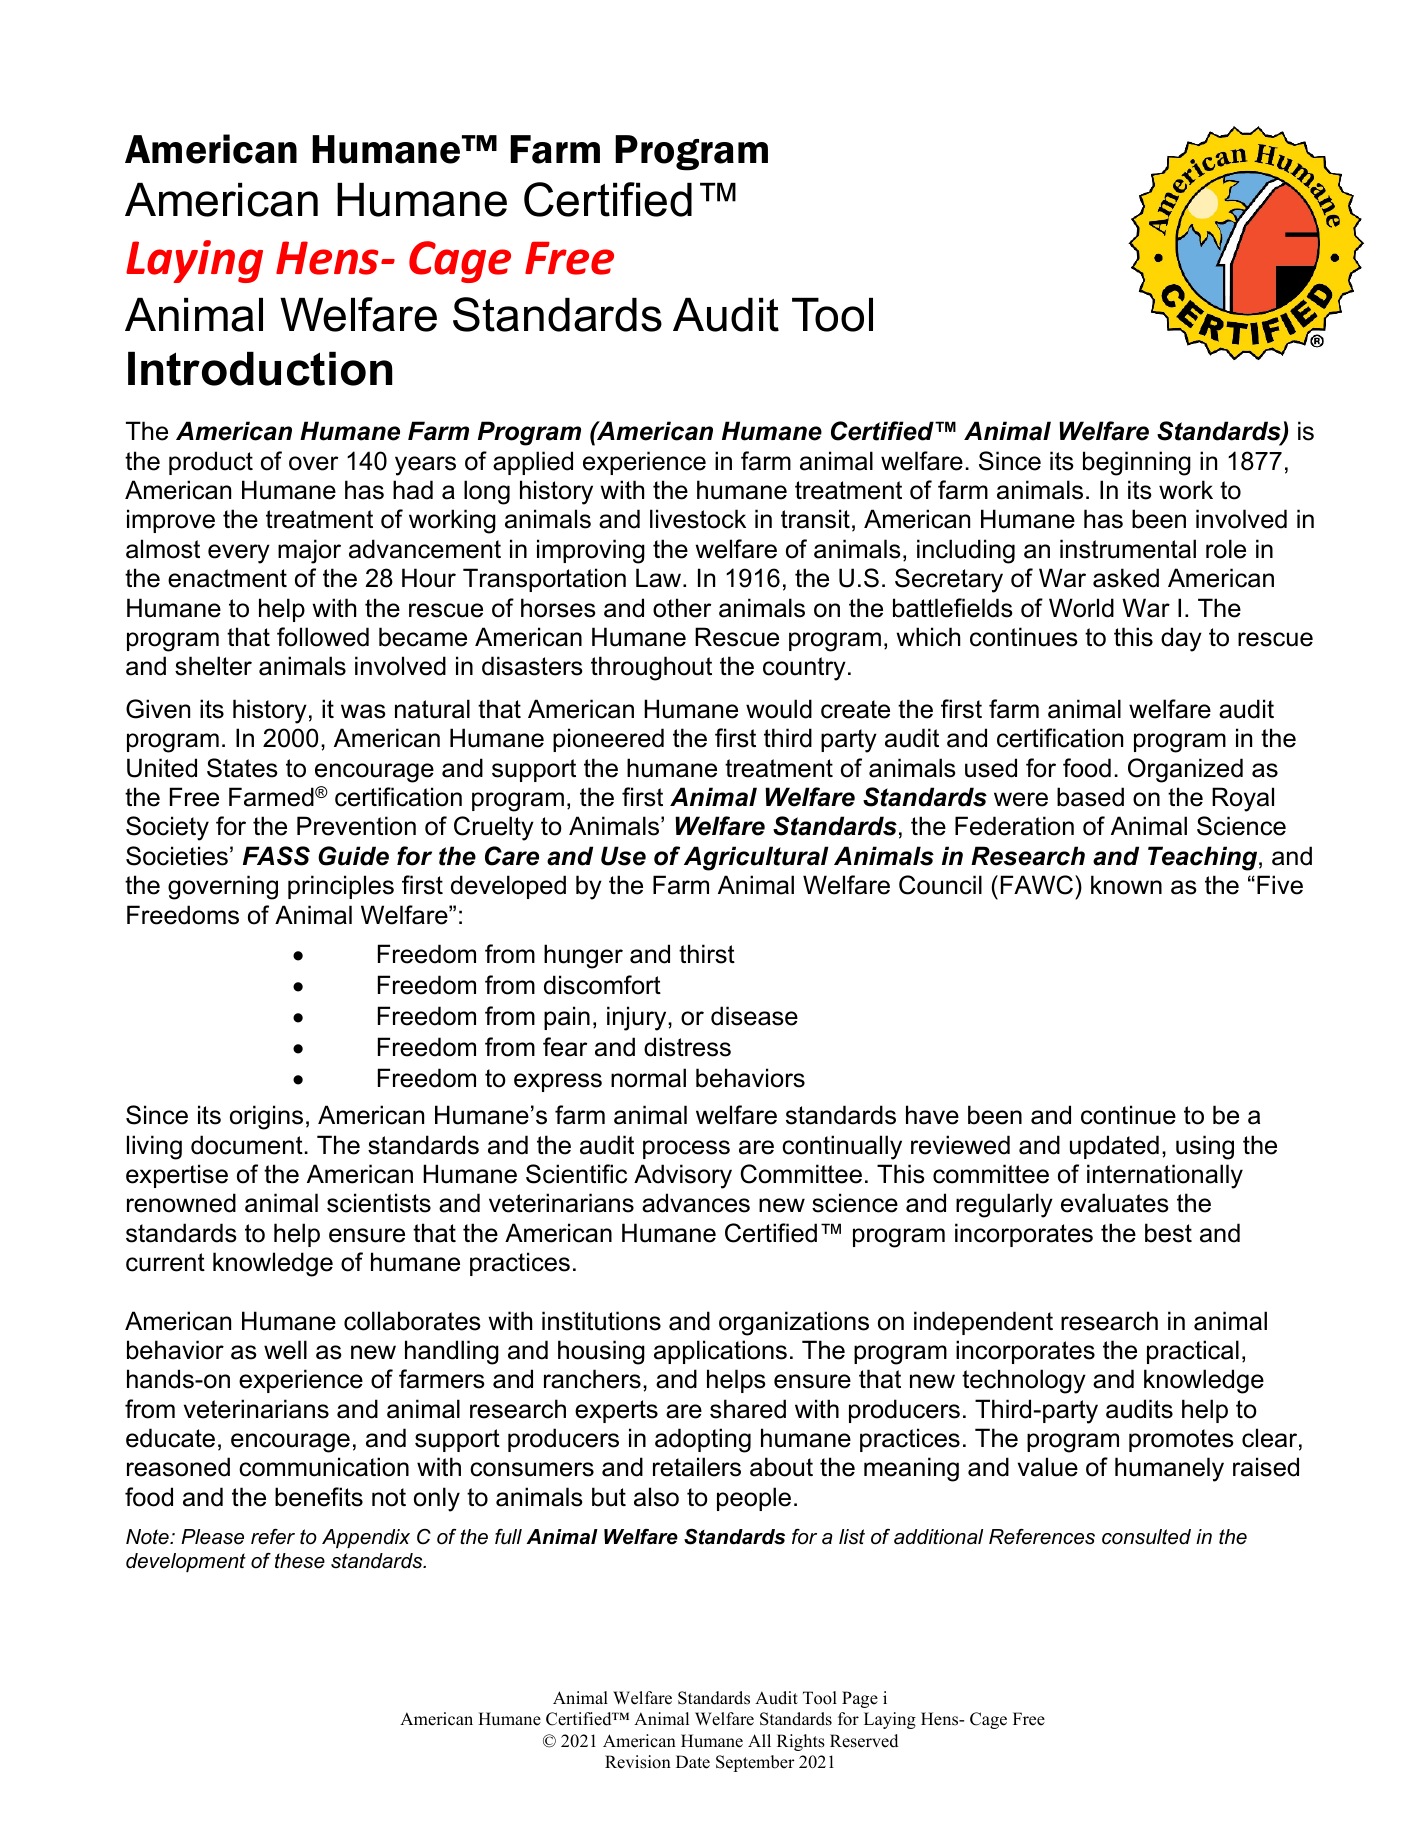 The height and width of the screenshot is (1838, 1420). I want to click on would, so click(779, 709).
